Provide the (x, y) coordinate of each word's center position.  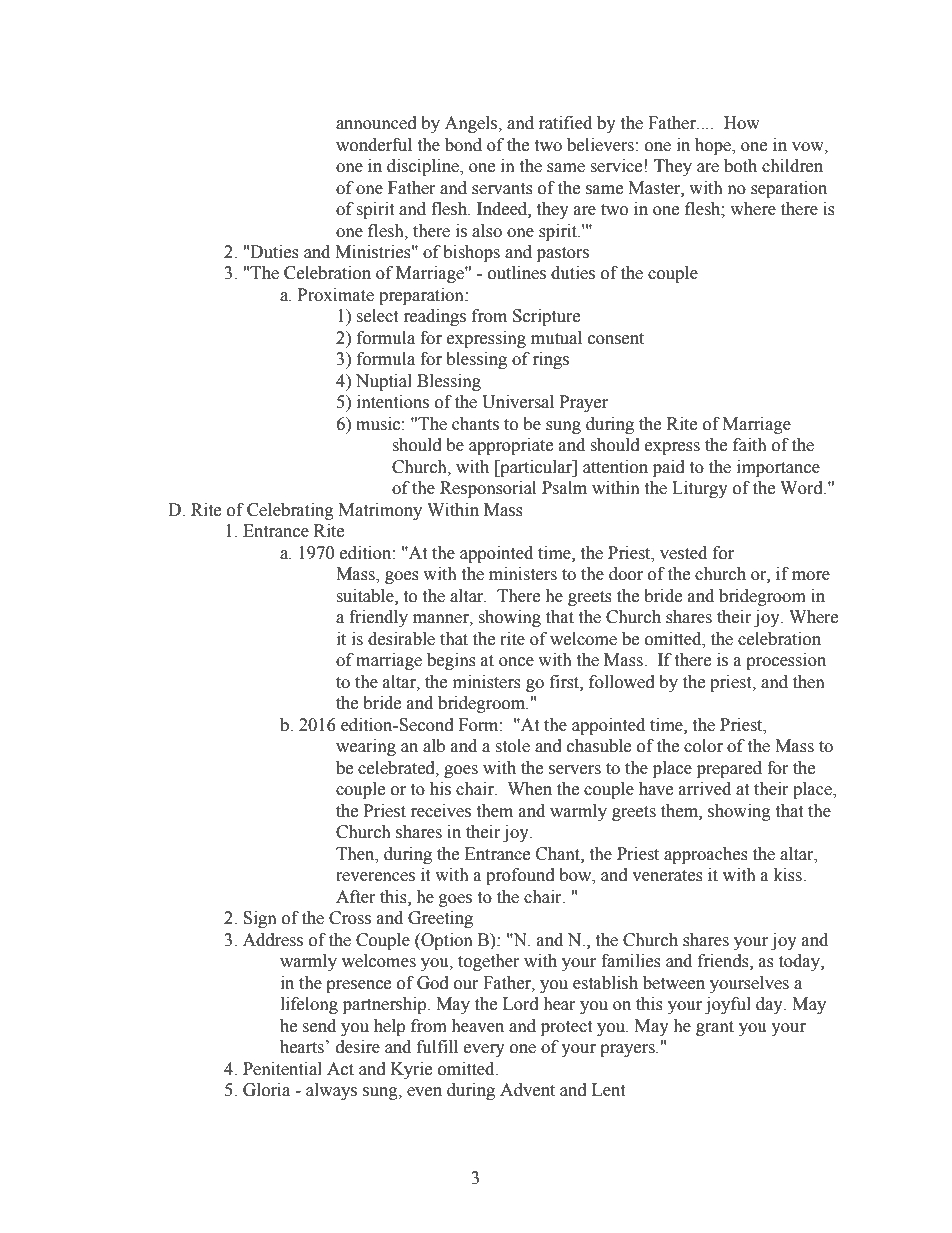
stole (512, 746)
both (740, 166)
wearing (366, 747)
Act (340, 1069)
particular (536, 468)
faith (750, 445)
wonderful (374, 145)
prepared (729, 769)
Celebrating (290, 511)
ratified (565, 123)
